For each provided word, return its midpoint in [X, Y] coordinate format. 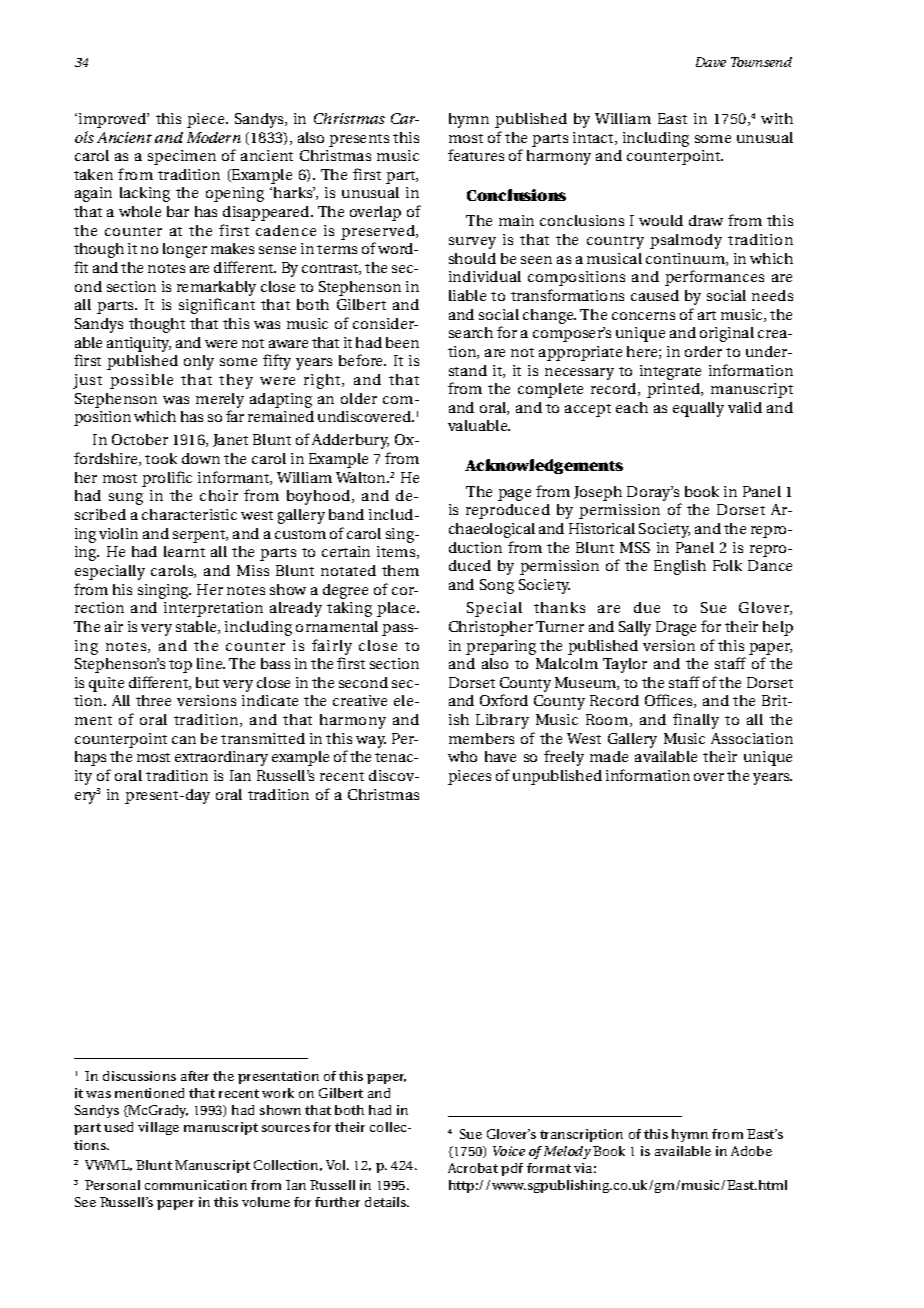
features [476, 155]
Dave [711, 62]
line [211, 663]
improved [114, 120]
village [158, 1128]
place [397, 609]
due [647, 607]
